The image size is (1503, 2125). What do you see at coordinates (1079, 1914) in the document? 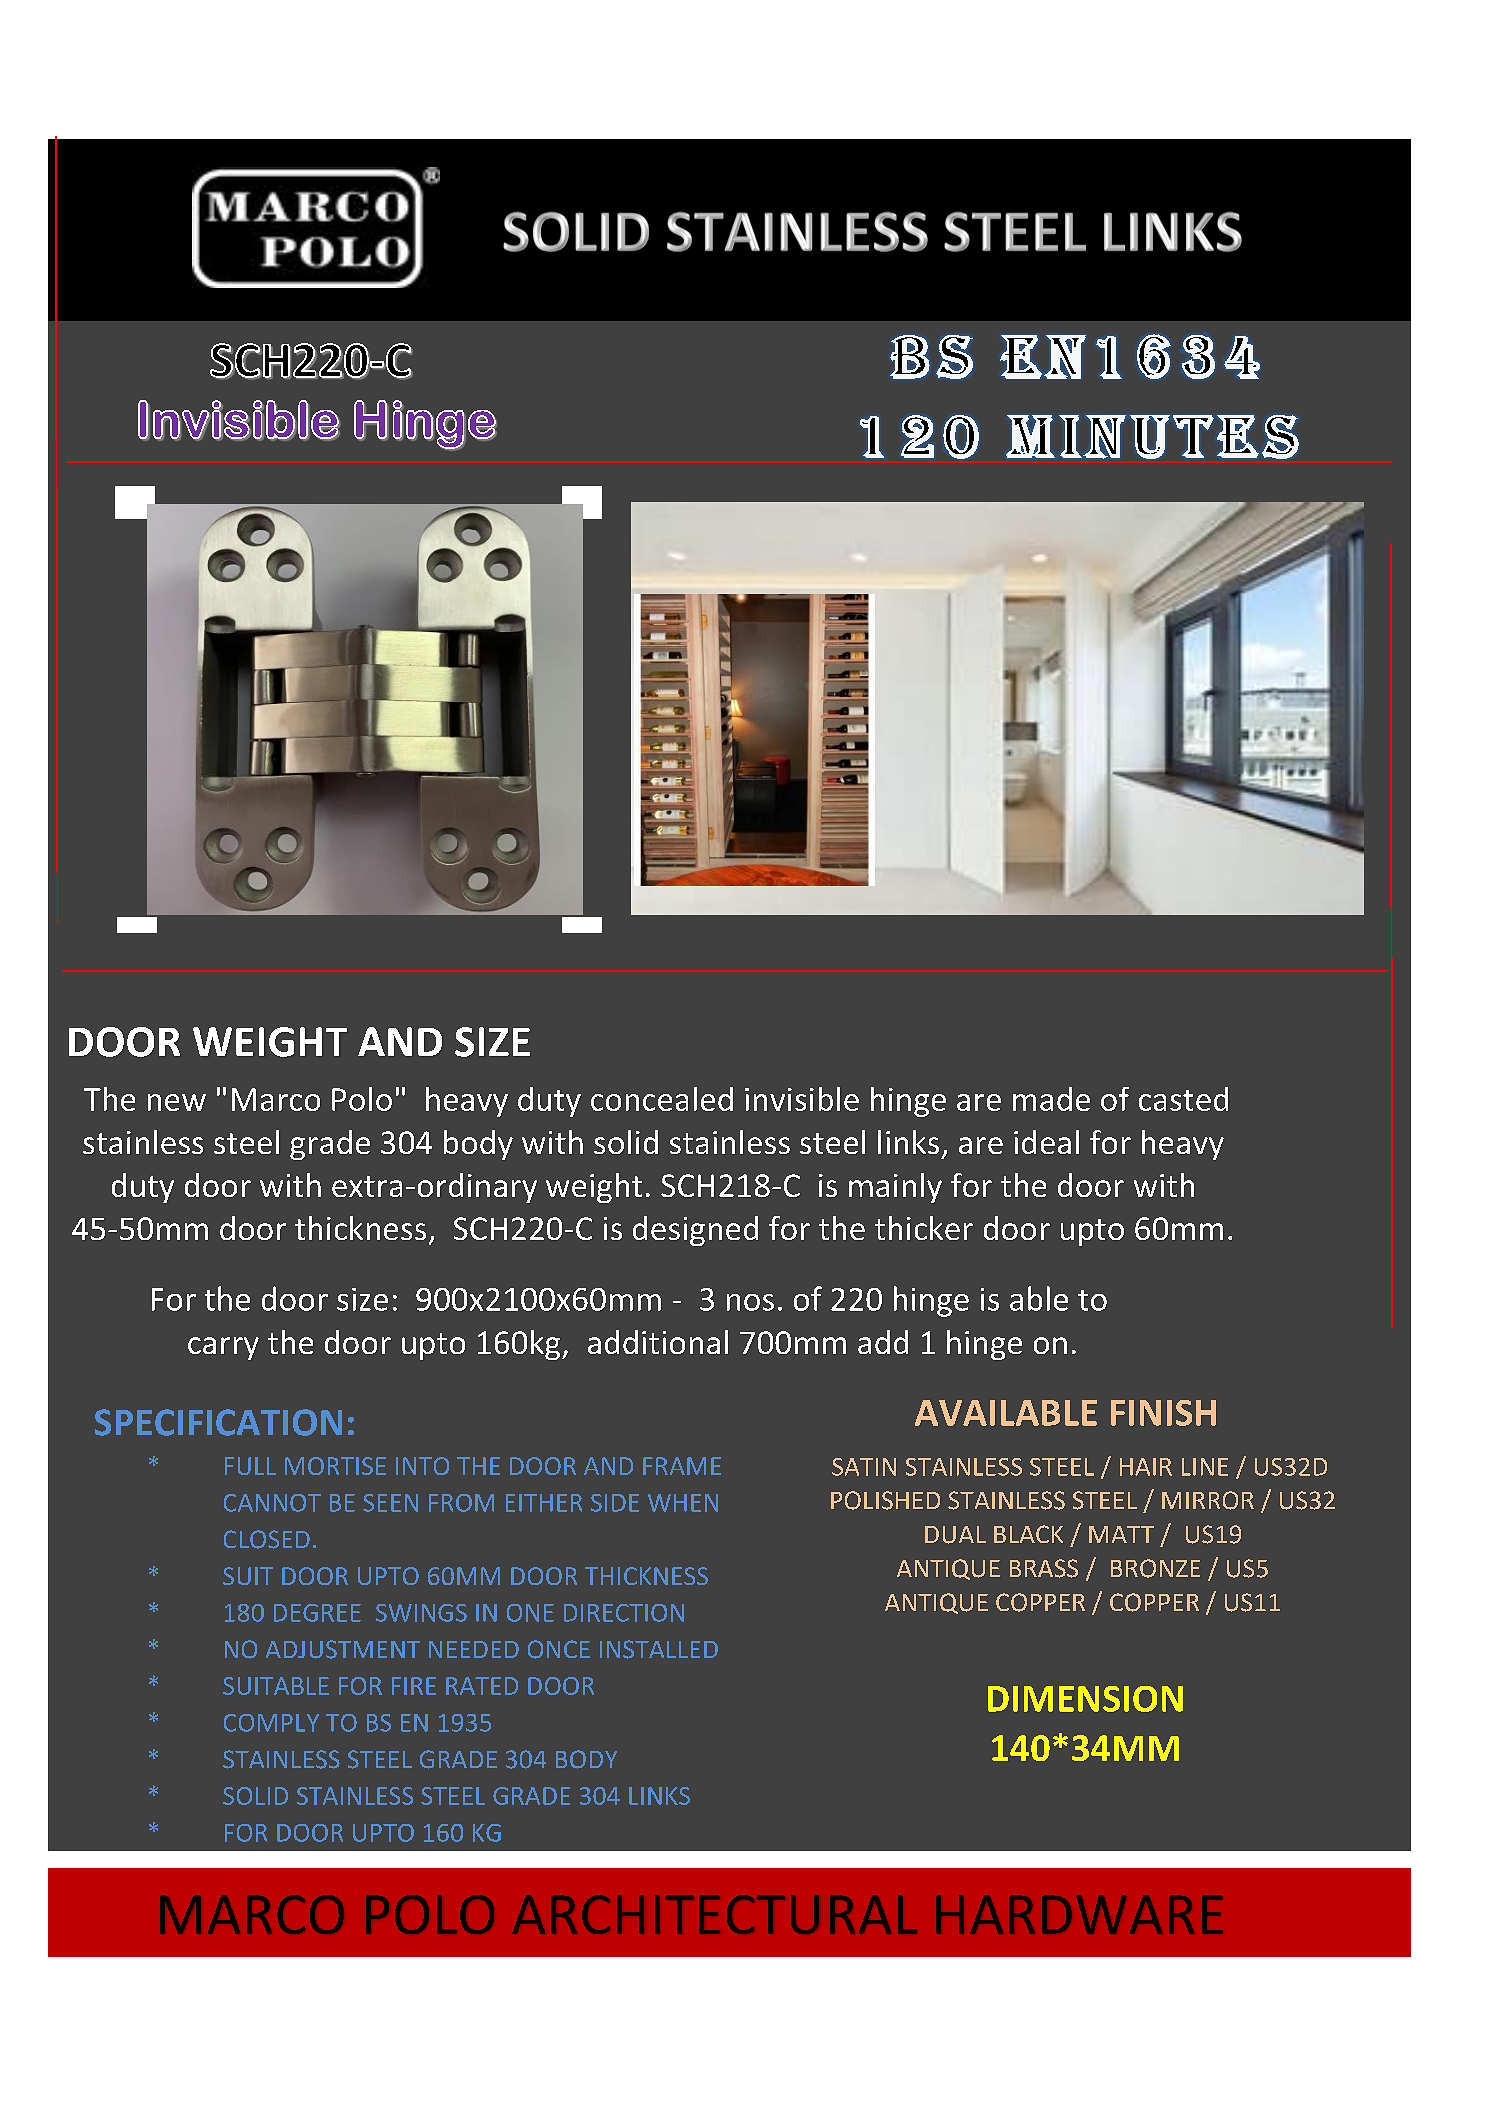
I see `HARDWARE` at bounding box center [1079, 1914].
